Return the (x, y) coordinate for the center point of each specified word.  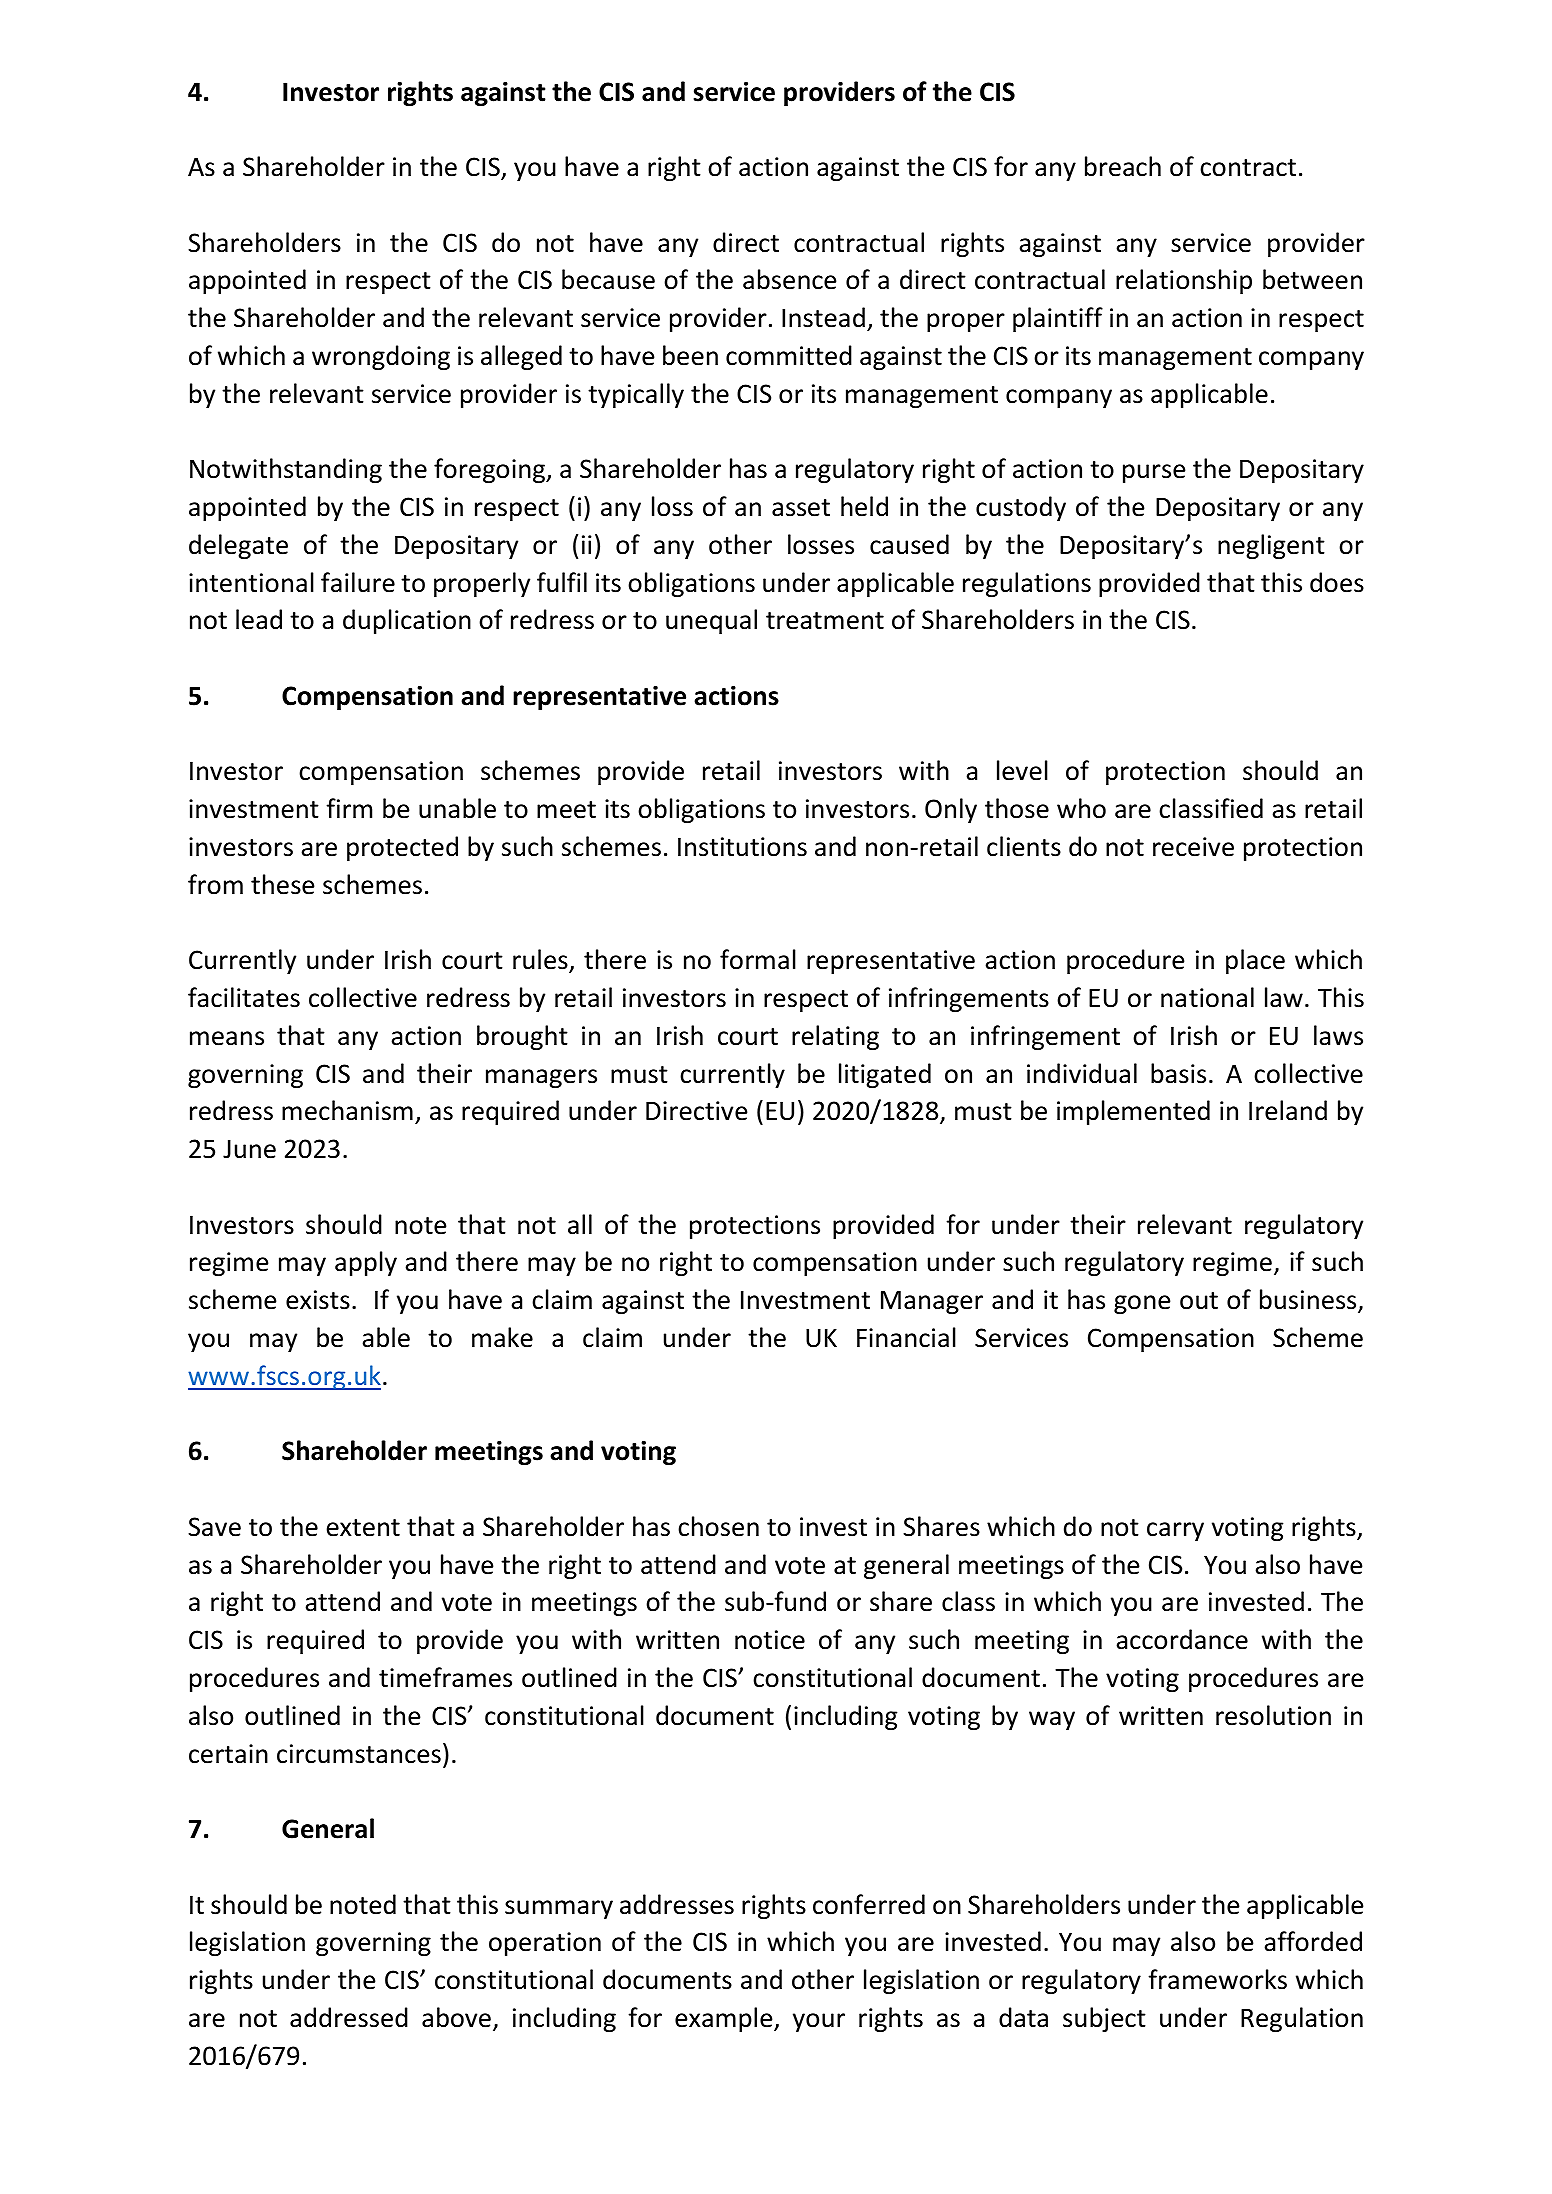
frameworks (1217, 1979)
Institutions (742, 847)
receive (1193, 847)
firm (349, 808)
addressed (349, 2017)
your (819, 2022)
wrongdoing (381, 357)
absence (790, 279)
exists (318, 1300)
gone (1142, 1304)
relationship (1184, 281)
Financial (906, 1337)
